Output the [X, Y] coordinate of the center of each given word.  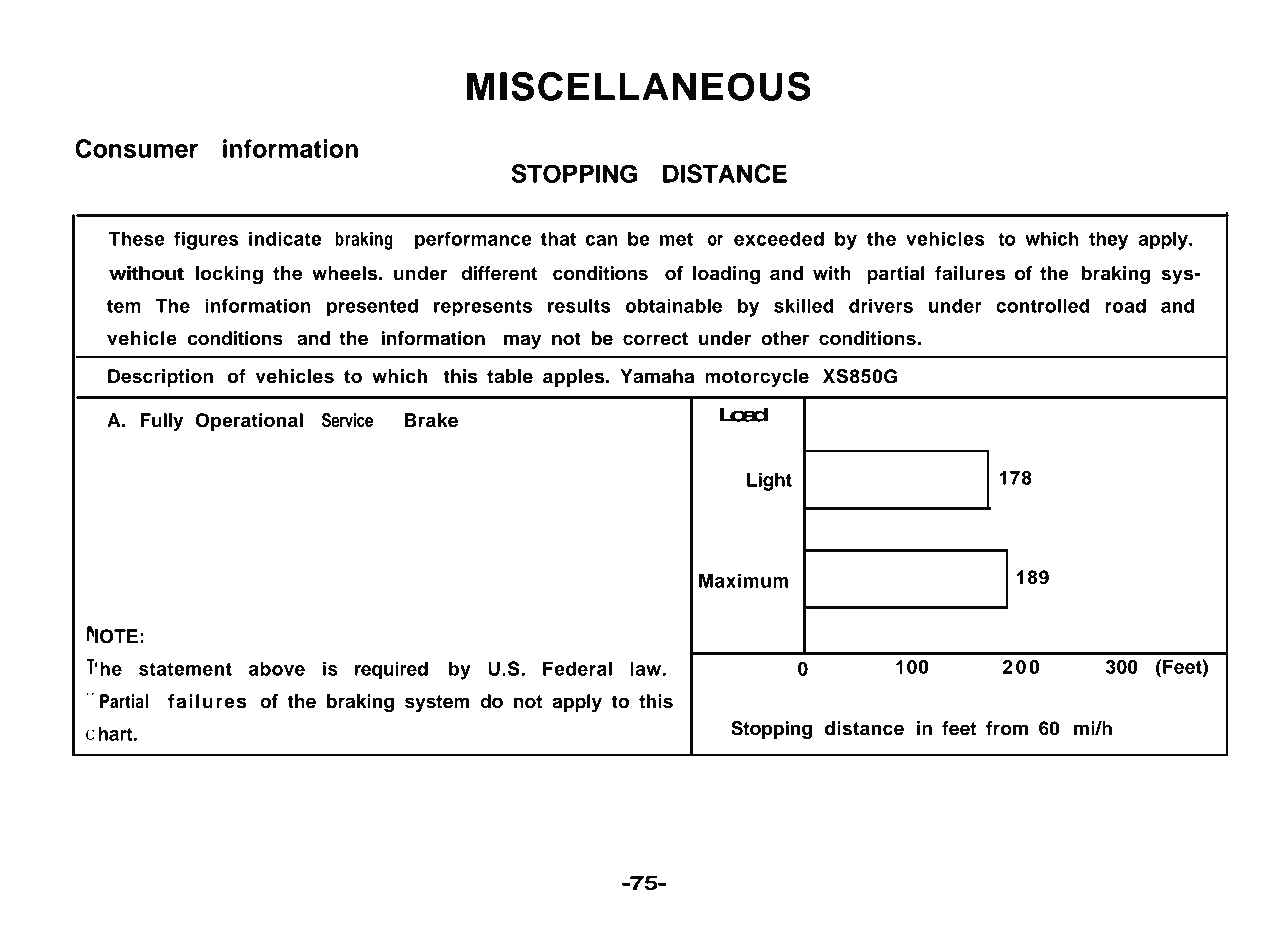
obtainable [673, 305]
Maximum [743, 580]
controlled [1043, 305]
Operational [249, 422]
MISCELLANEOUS [639, 86]
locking [229, 275]
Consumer [136, 148]
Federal [577, 668]
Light [769, 481]
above [277, 668]
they [1108, 240]
